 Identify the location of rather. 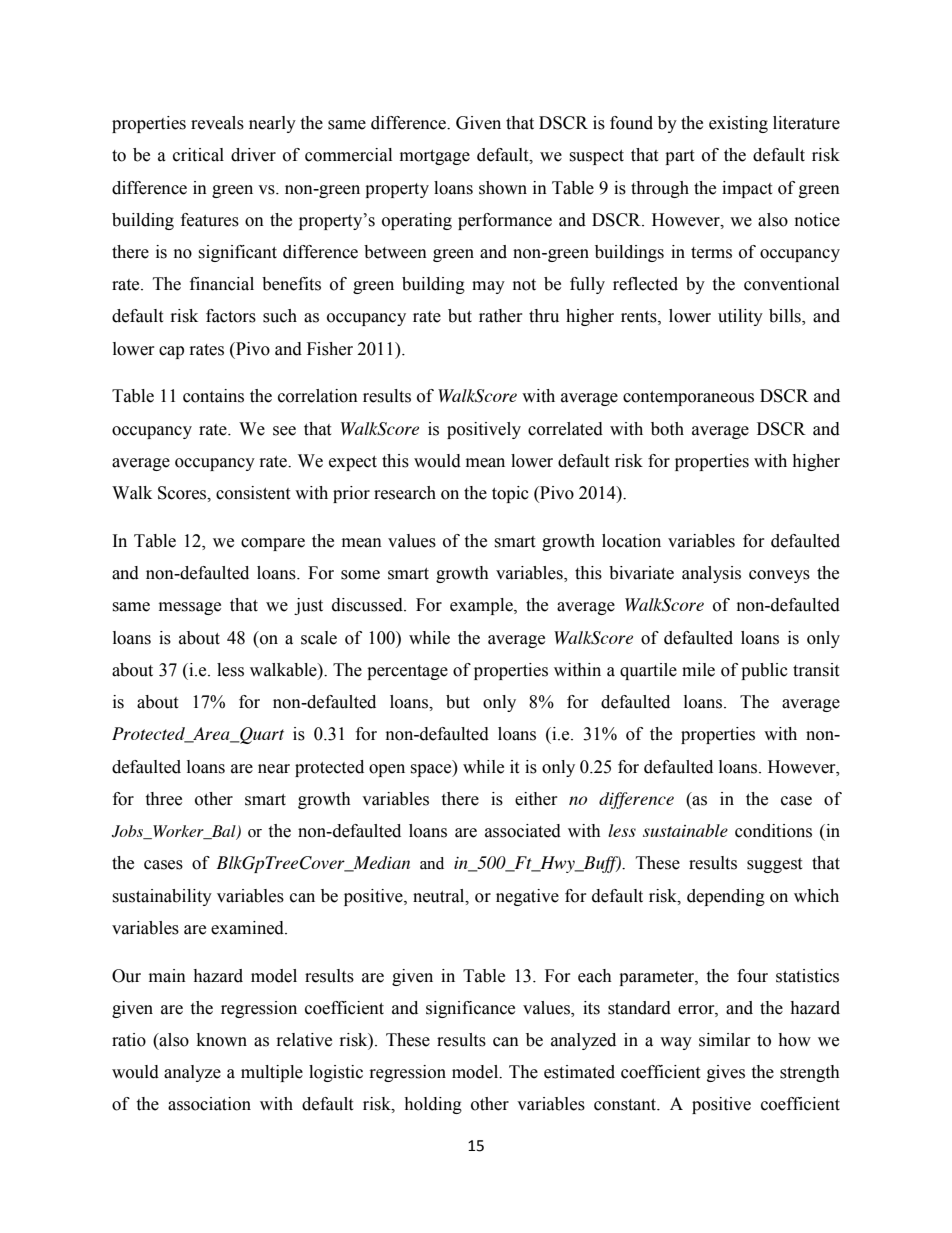
(501, 316).
